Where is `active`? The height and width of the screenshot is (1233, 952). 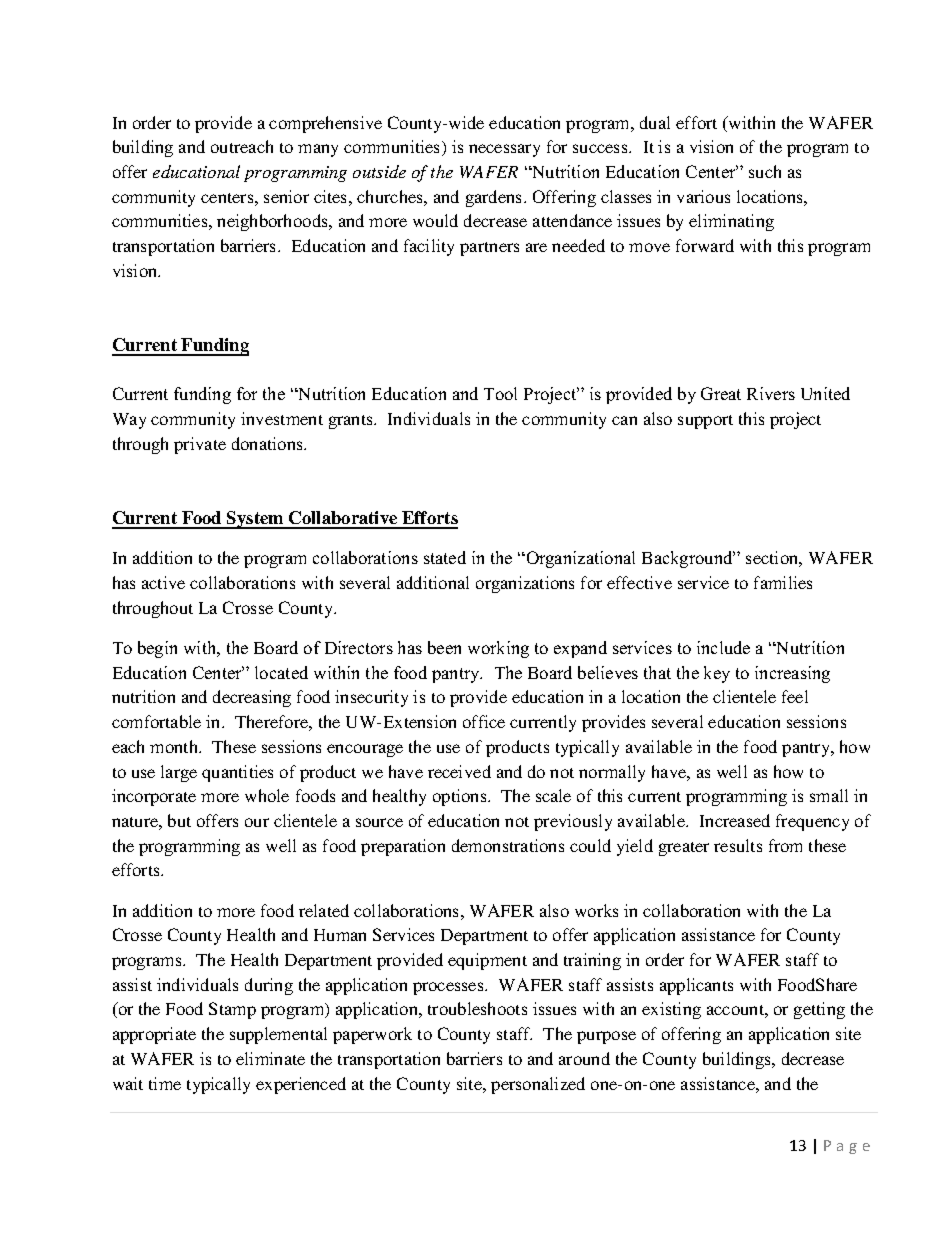
active is located at coordinates (163, 582).
